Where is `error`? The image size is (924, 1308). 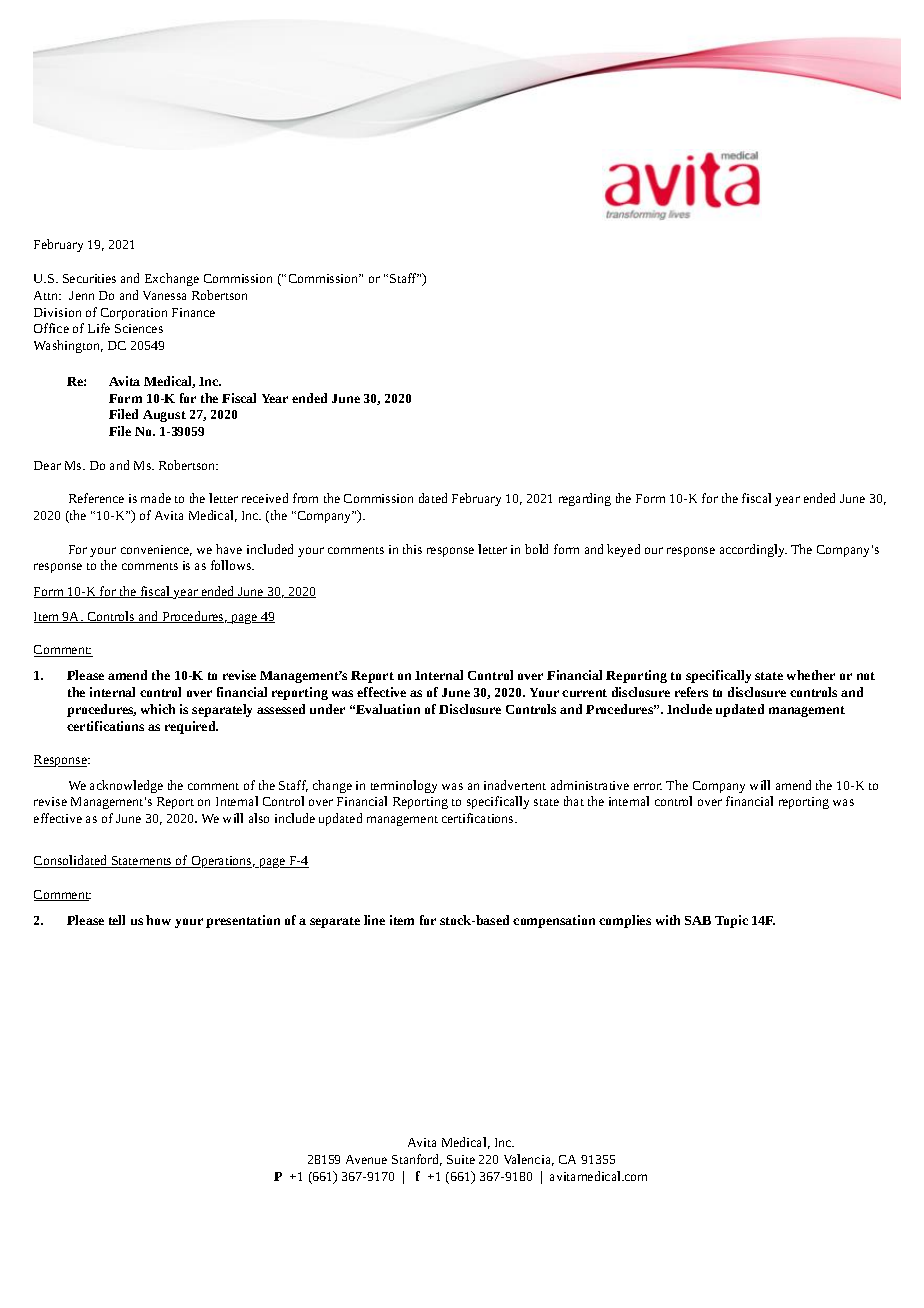 error is located at coordinates (648, 786).
